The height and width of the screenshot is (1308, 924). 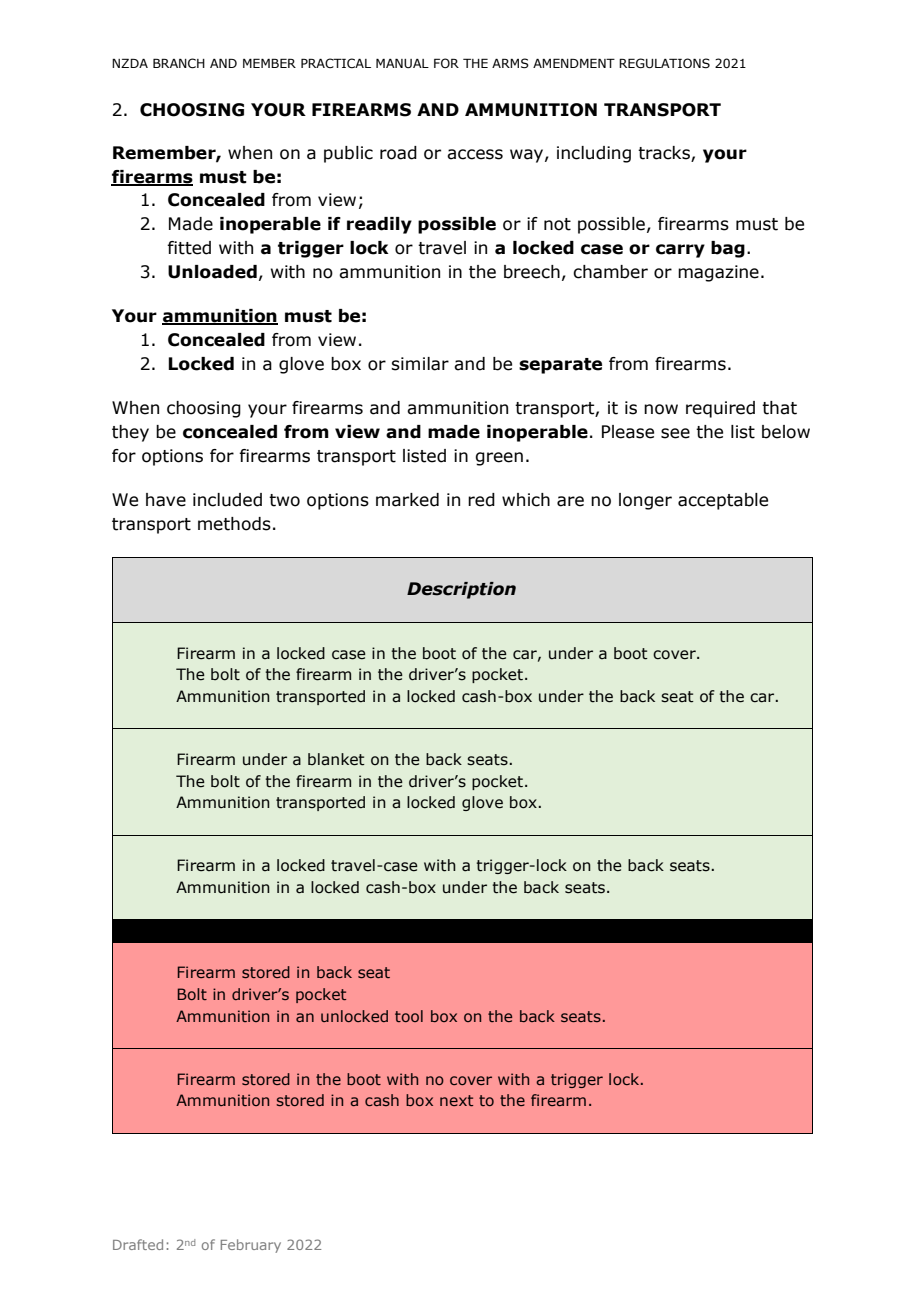 What do you see at coordinates (461, 590) in the screenshot?
I see `Description` at bounding box center [461, 590].
